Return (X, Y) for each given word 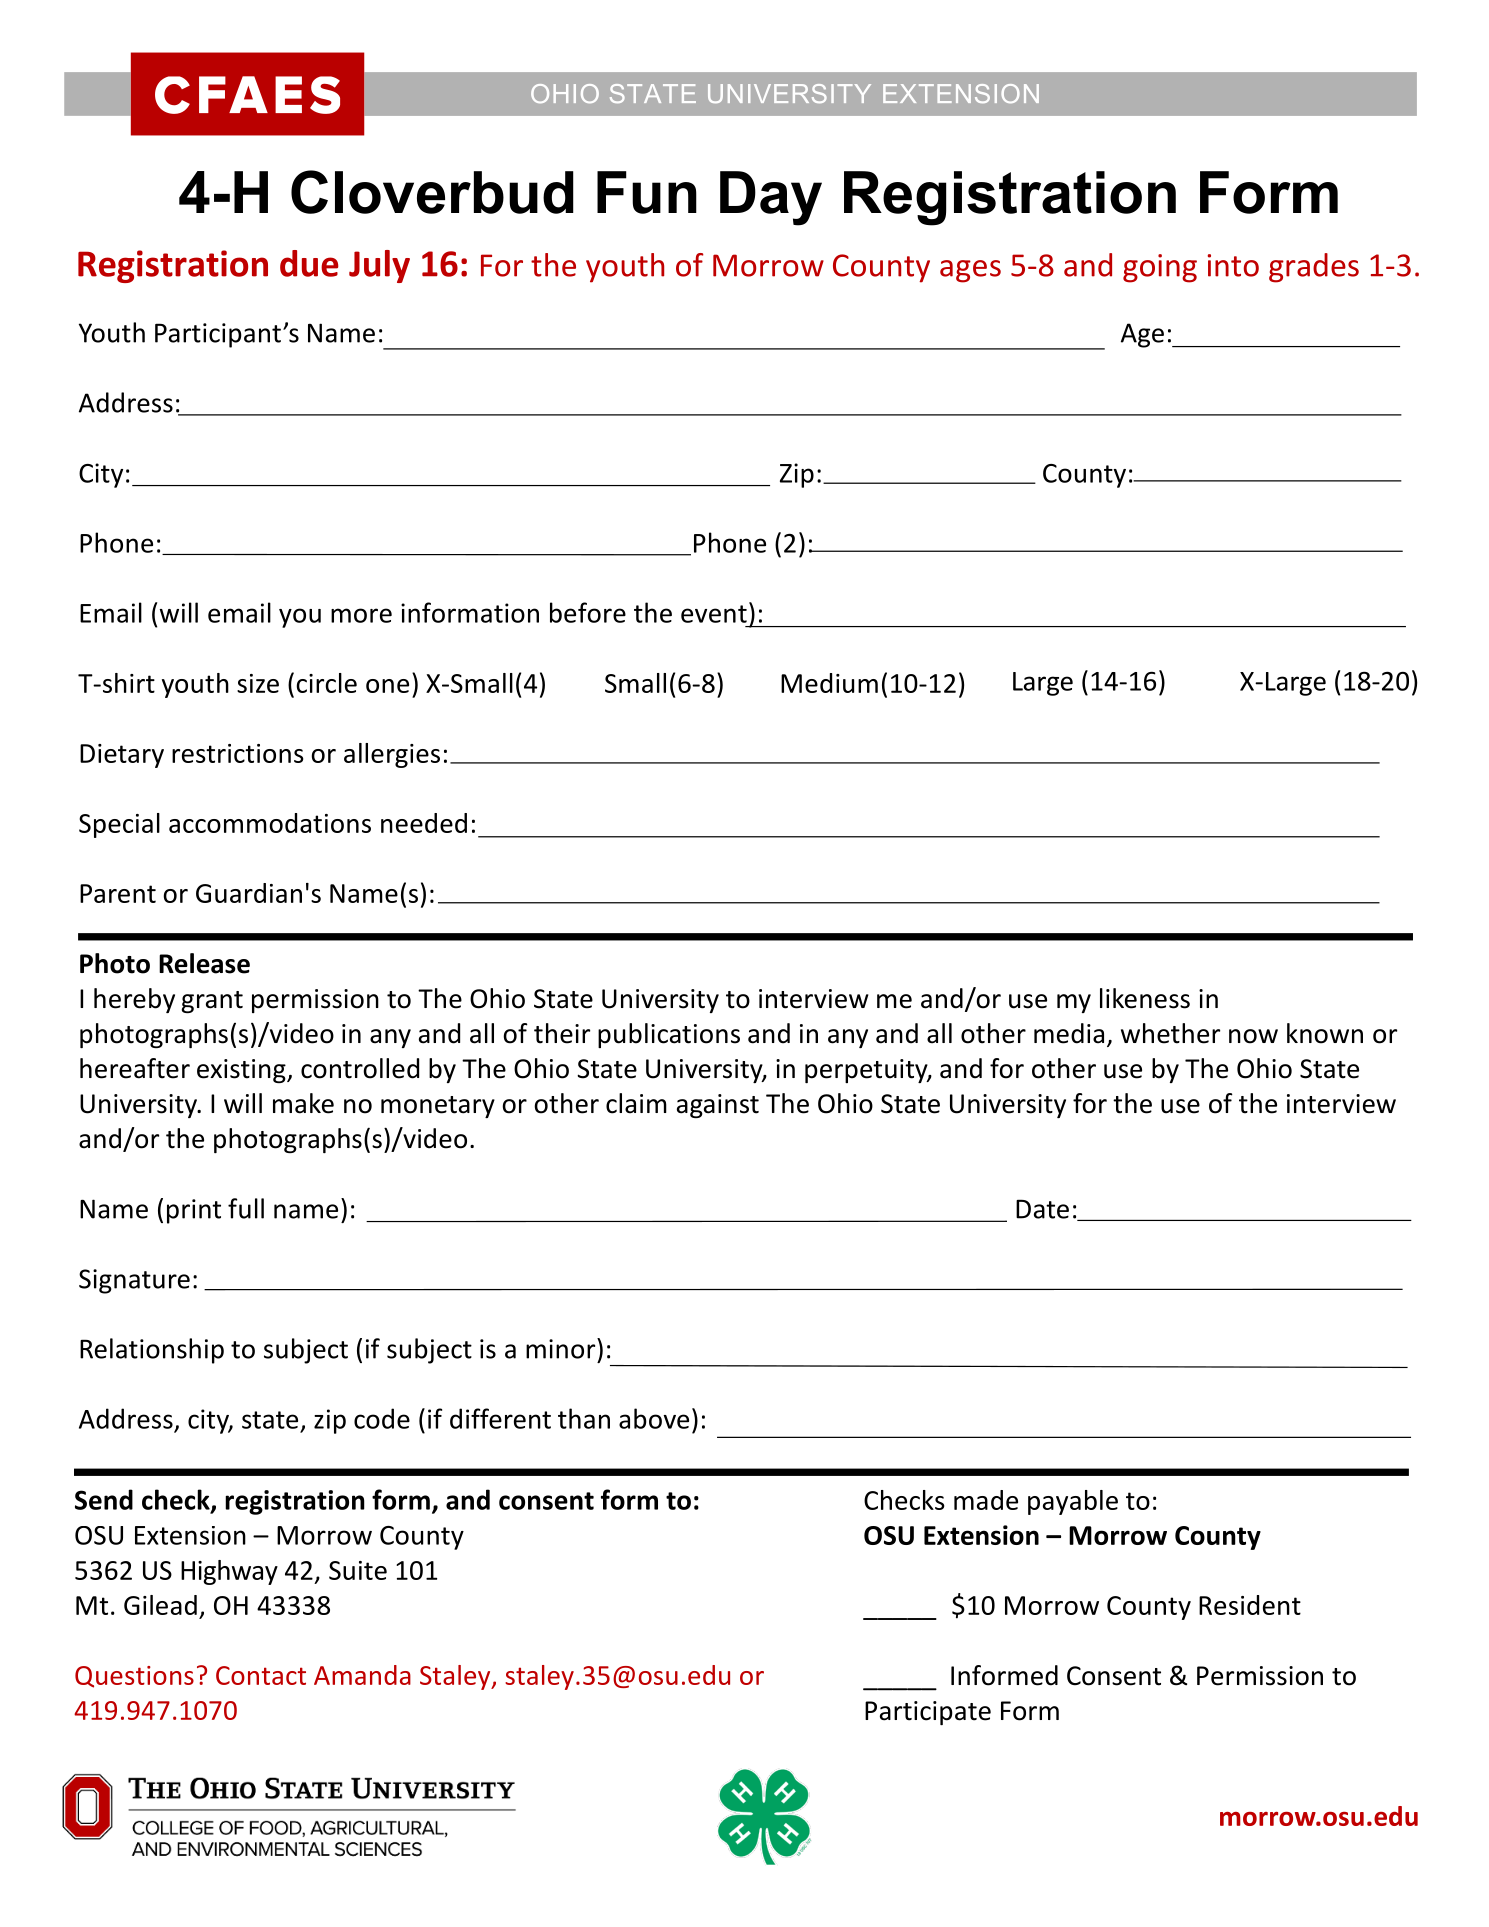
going (1160, 268)
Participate (928, 1713)
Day (771, 198)
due (309, 263)
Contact (261, 1675)
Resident (1250, 1605)
